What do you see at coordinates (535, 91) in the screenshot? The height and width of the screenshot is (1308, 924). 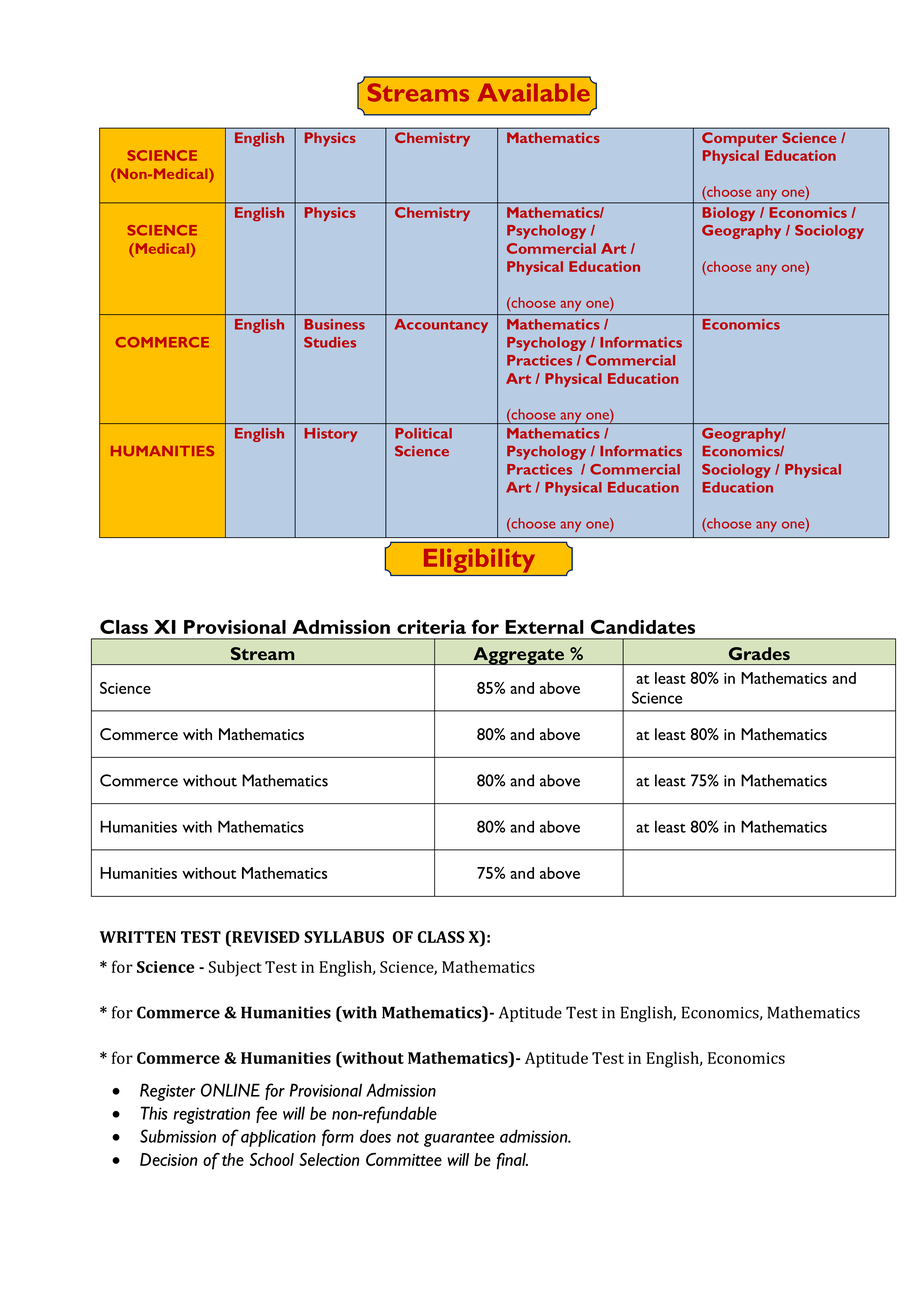 I see `Available` at bounding box center [535, 91].
